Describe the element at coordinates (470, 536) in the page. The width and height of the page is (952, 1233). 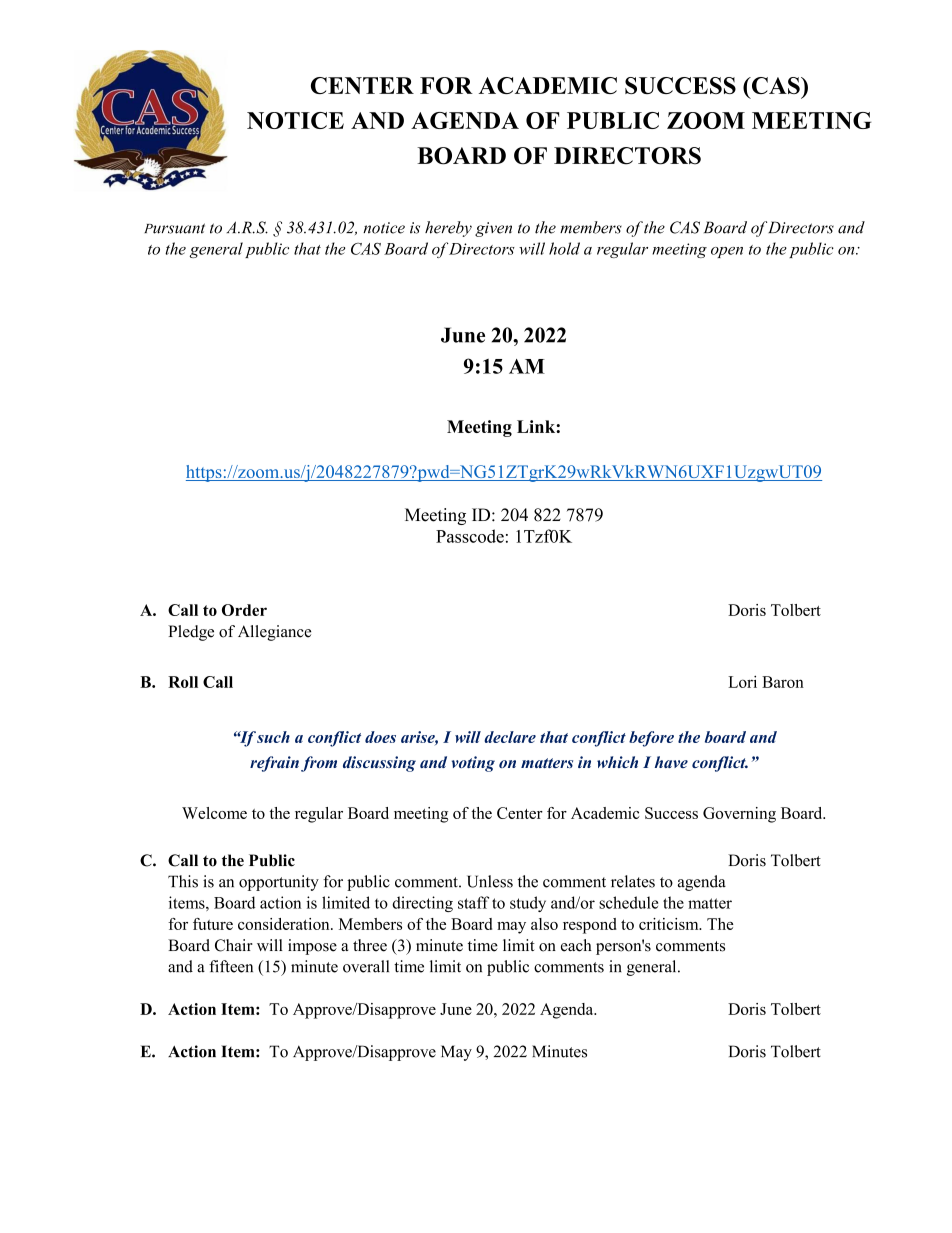
I see `Passcode` at that location.
